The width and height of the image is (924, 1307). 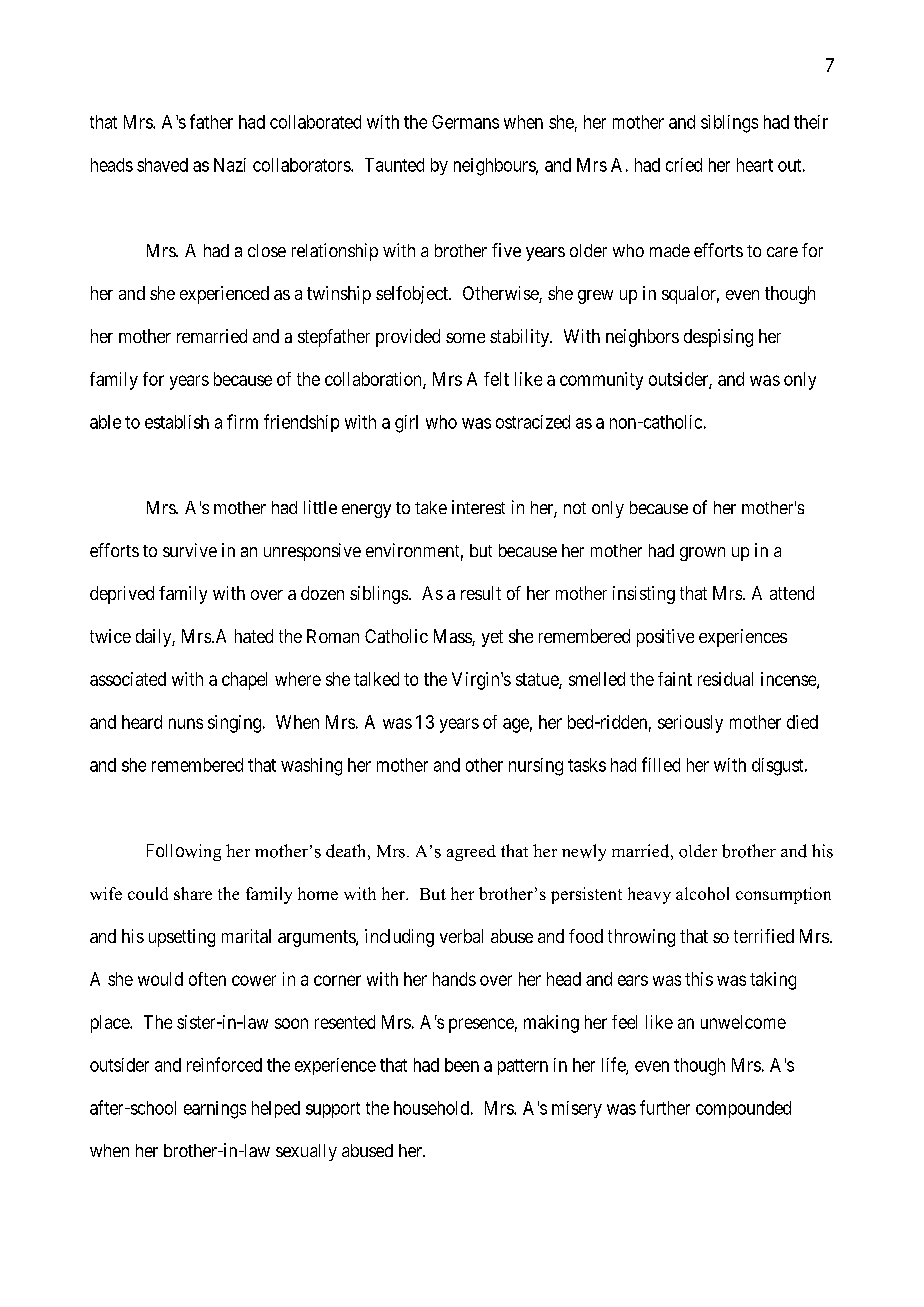 I want to click on heart, so click(x=755, y=165).
